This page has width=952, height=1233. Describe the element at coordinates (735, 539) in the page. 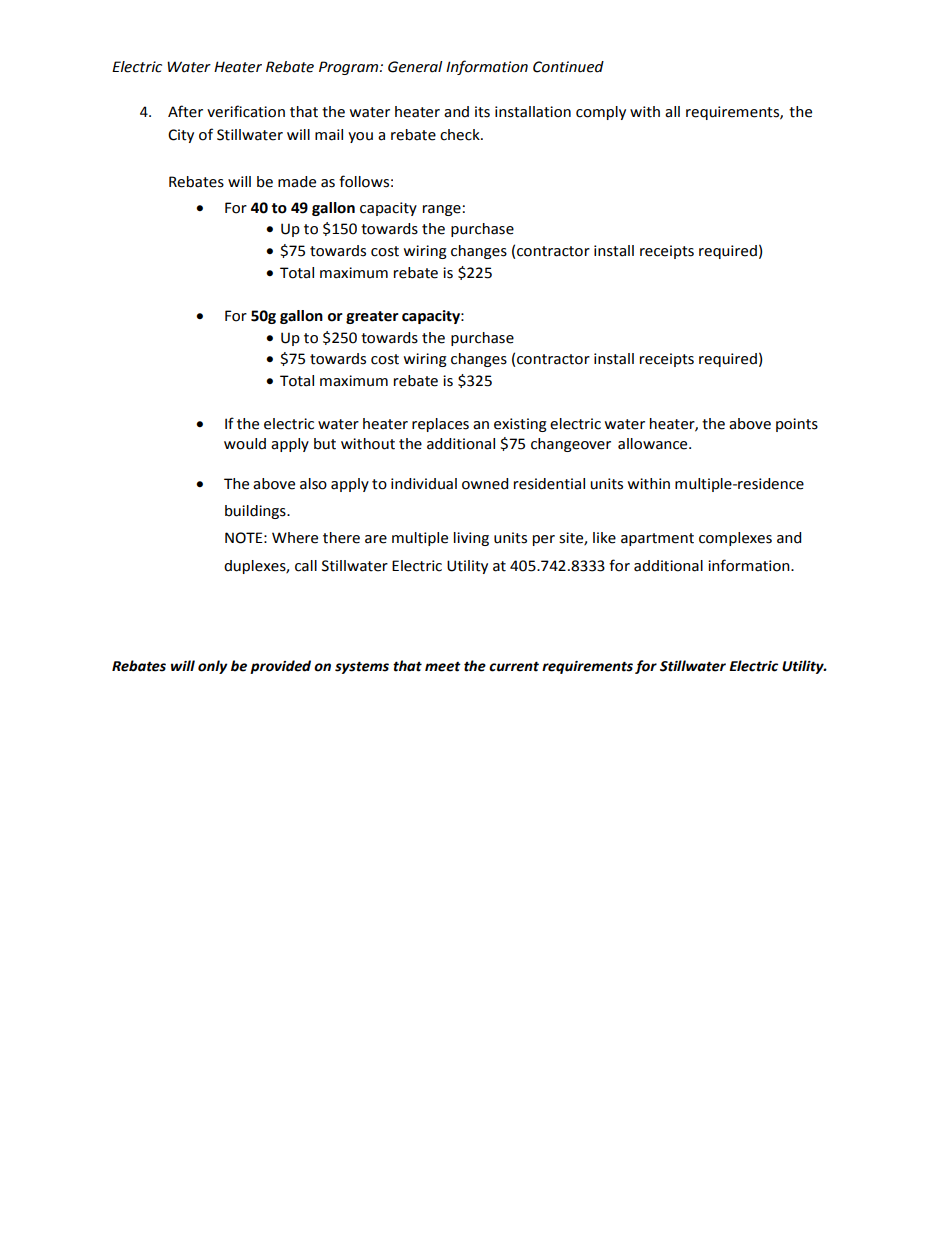

I see `complexes` at that location.
